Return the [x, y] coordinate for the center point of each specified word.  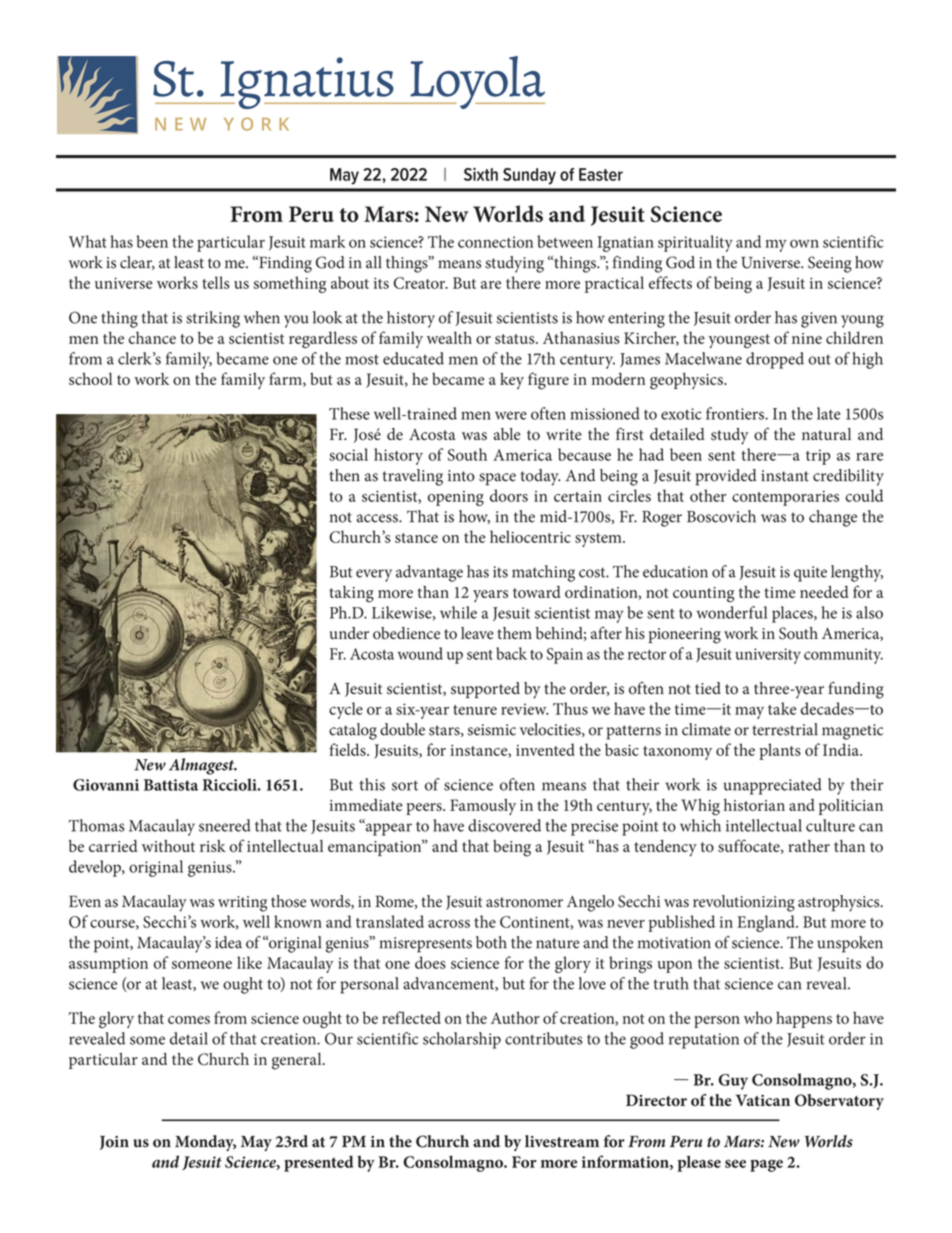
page [766, 1165]
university [768, 656]
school [90, 378]
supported [485, 690]
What [88, 241]
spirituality [695, 243]
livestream [562, 1141]
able [507, 434]
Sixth [481, 174]
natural [826, 434]
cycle [346, 710]
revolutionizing [744, 903]
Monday [205, 1143]
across [449, 923]
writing [242, 904]
